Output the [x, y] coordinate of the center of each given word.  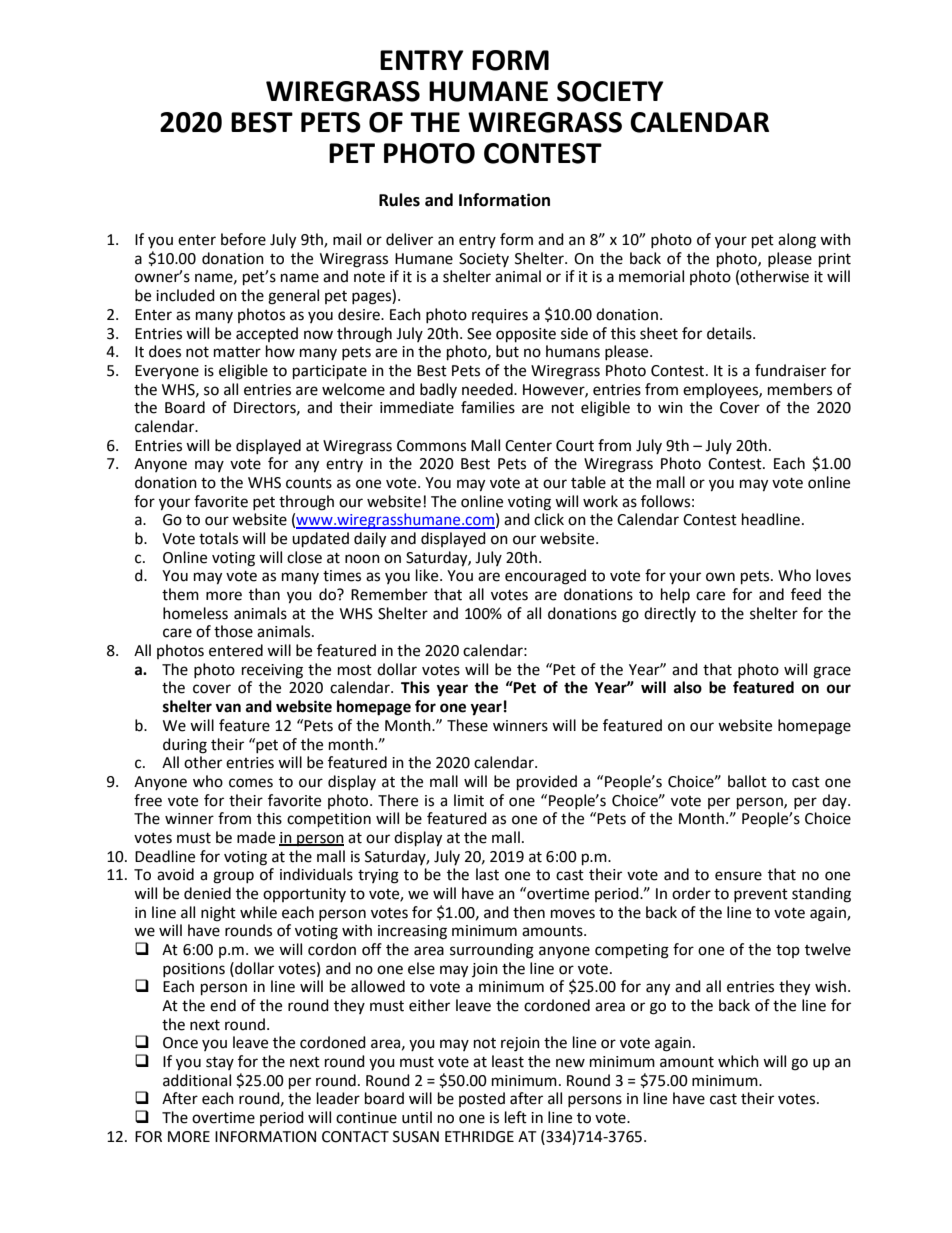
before [243, 239]
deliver [409, 239]
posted [482, 1099]
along [797, 241]
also [688, 687]
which [738, 1061]
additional [197, 1080]
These [467, 725]
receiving [272, 671]
